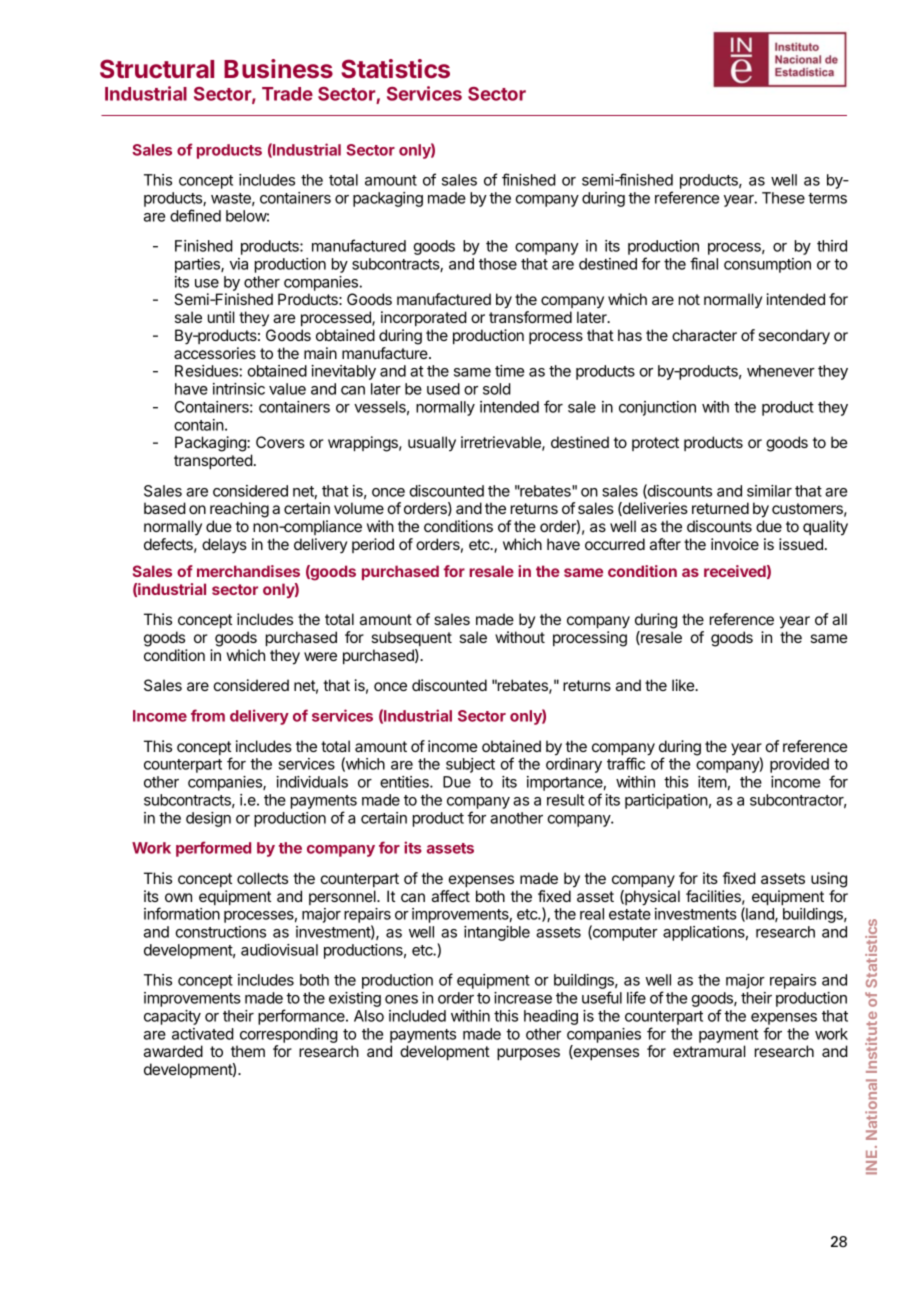 The width and height of the document is (924, 1308). I want to click on extramural, so click(709, 1051).
